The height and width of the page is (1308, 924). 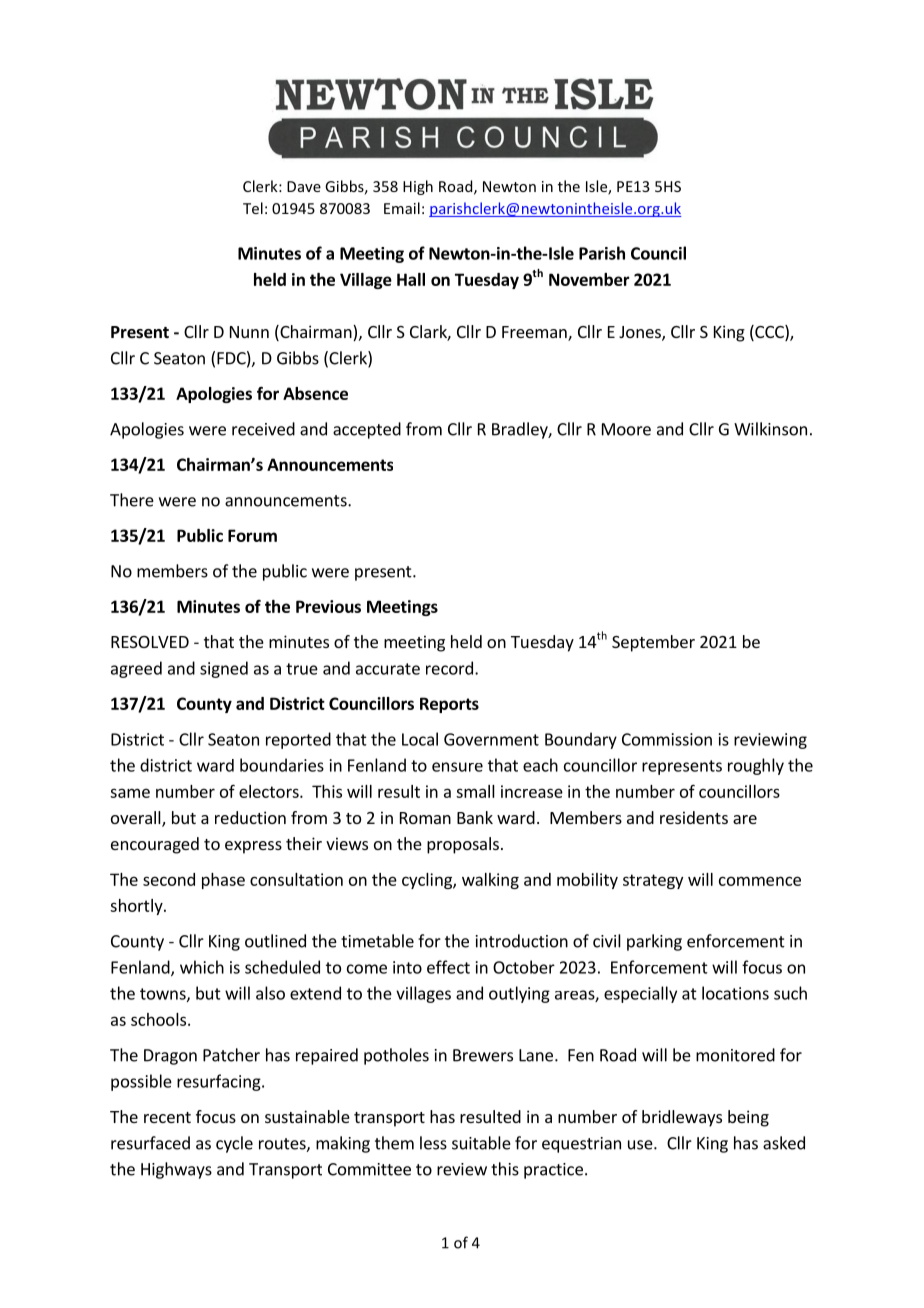 I want to click on suitable, so click(x=481, y=1143).
